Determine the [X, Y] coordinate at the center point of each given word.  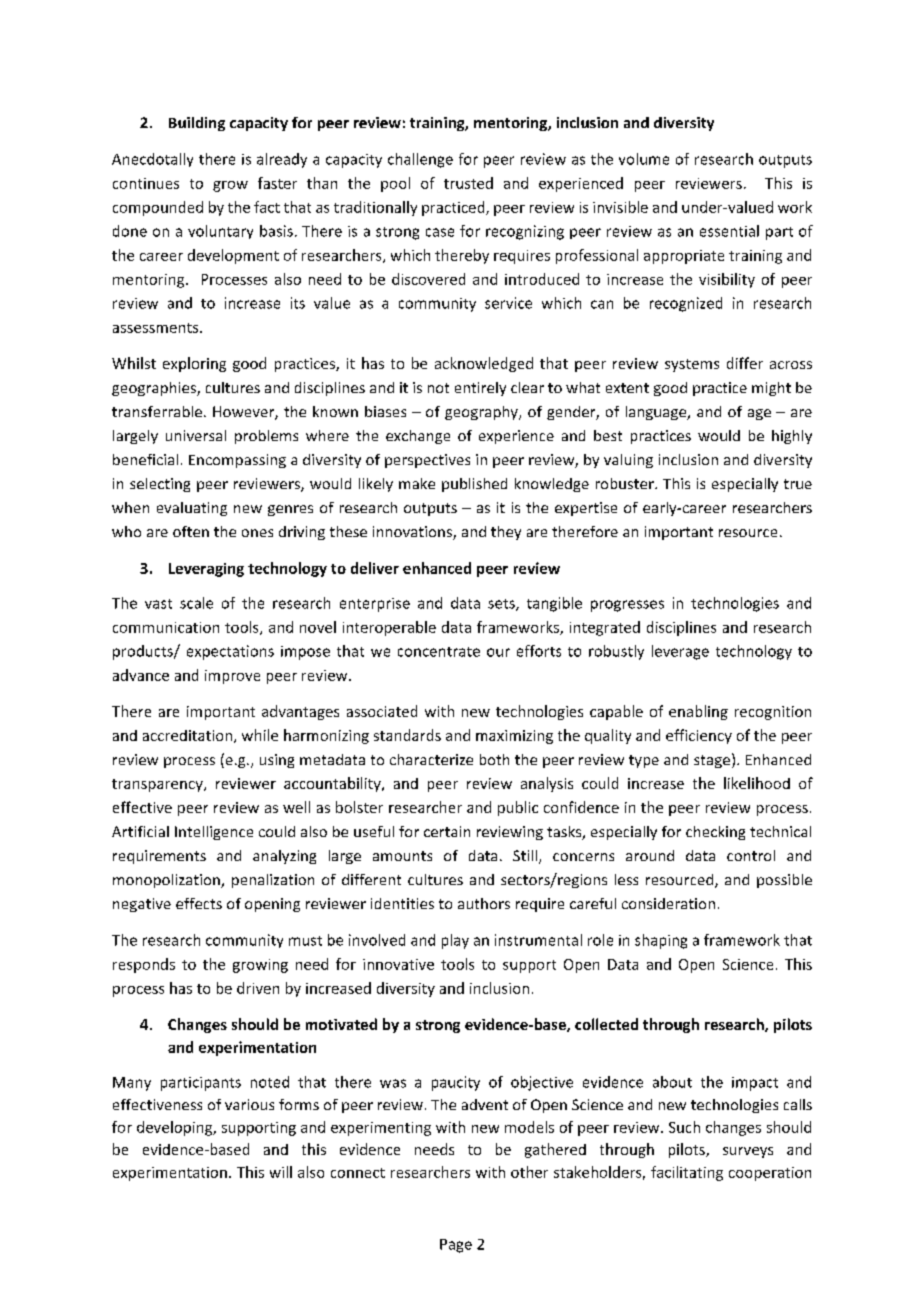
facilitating [687, 1173]
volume [644, 159]
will [281, 1172]
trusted [468, 183]
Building [197, 124]
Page [456, 1246]
